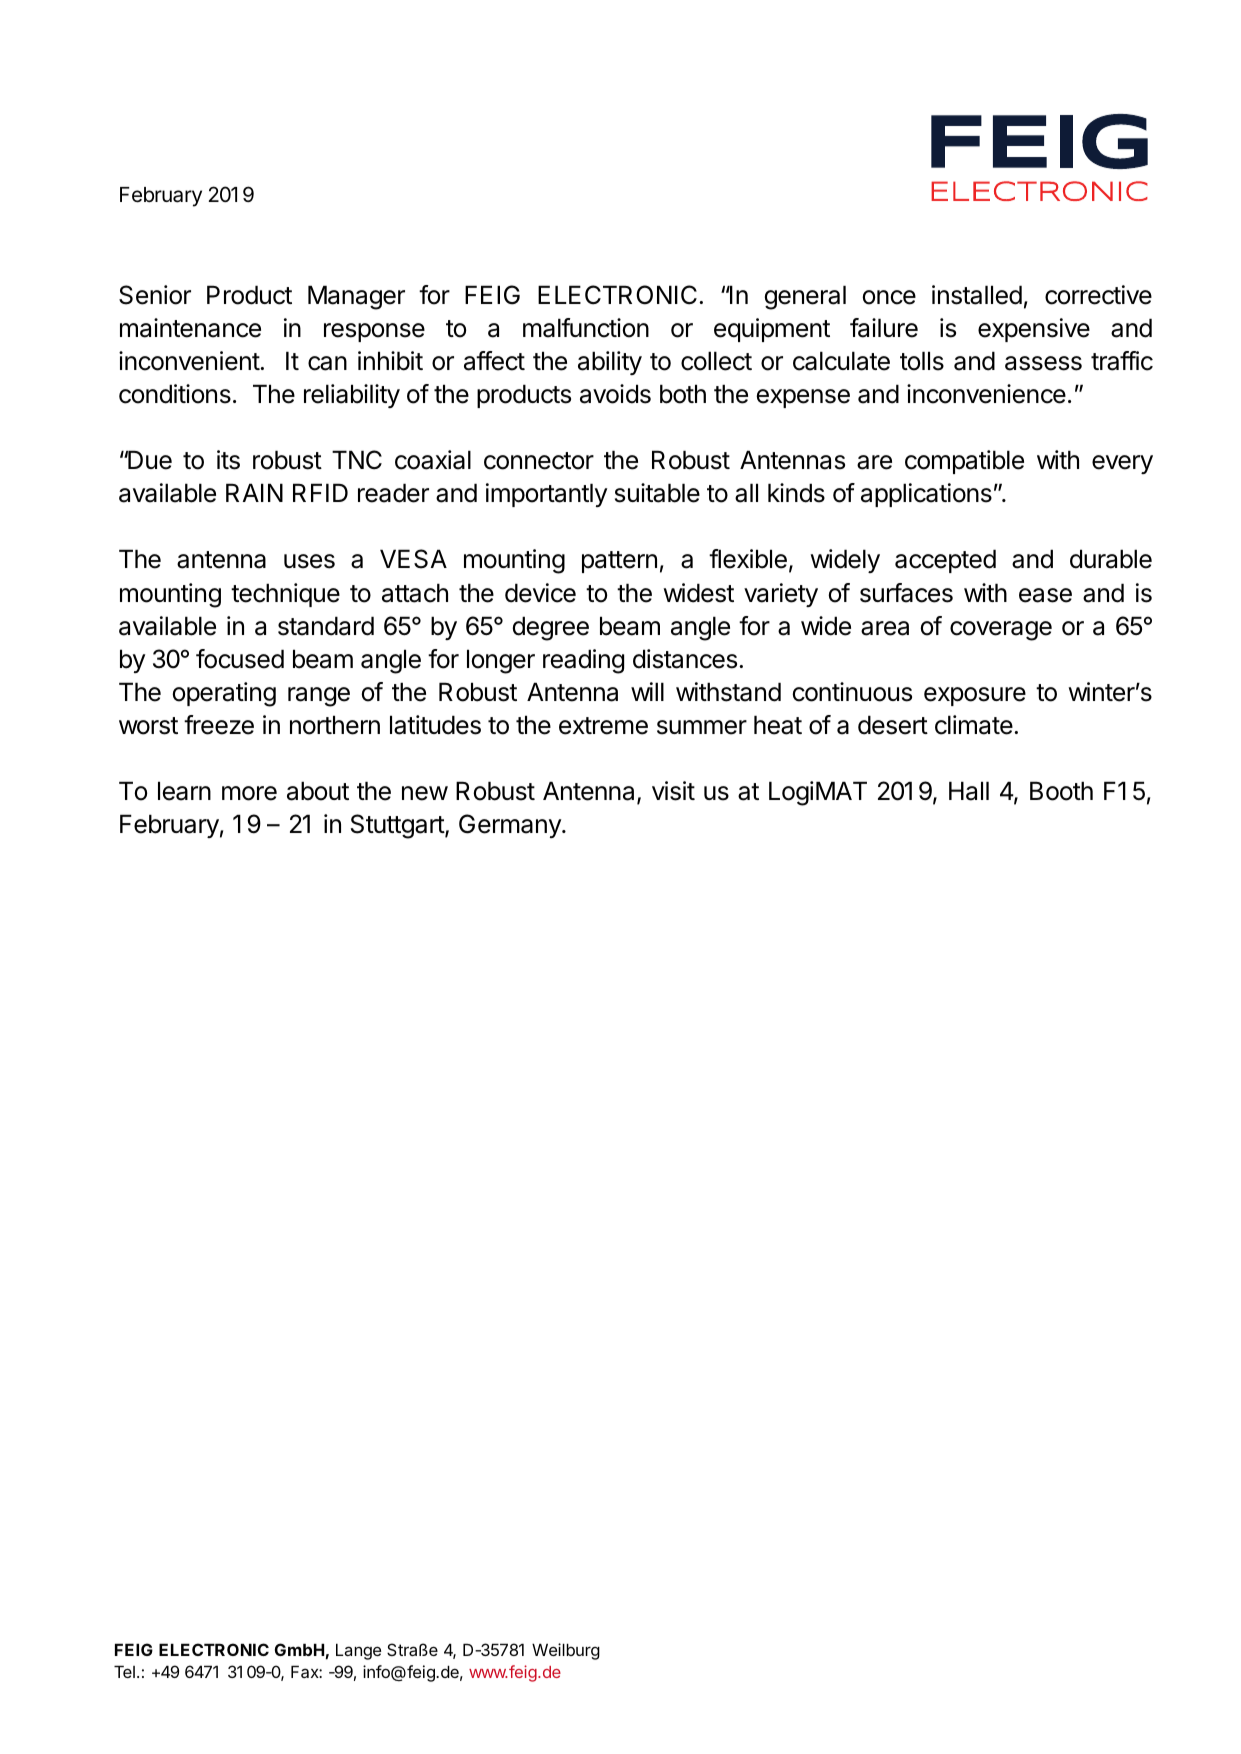 The width and height of the document is (1241, 1754). Describe the element at coordinates (583, 661) in the document. I see `reading` at that location.
